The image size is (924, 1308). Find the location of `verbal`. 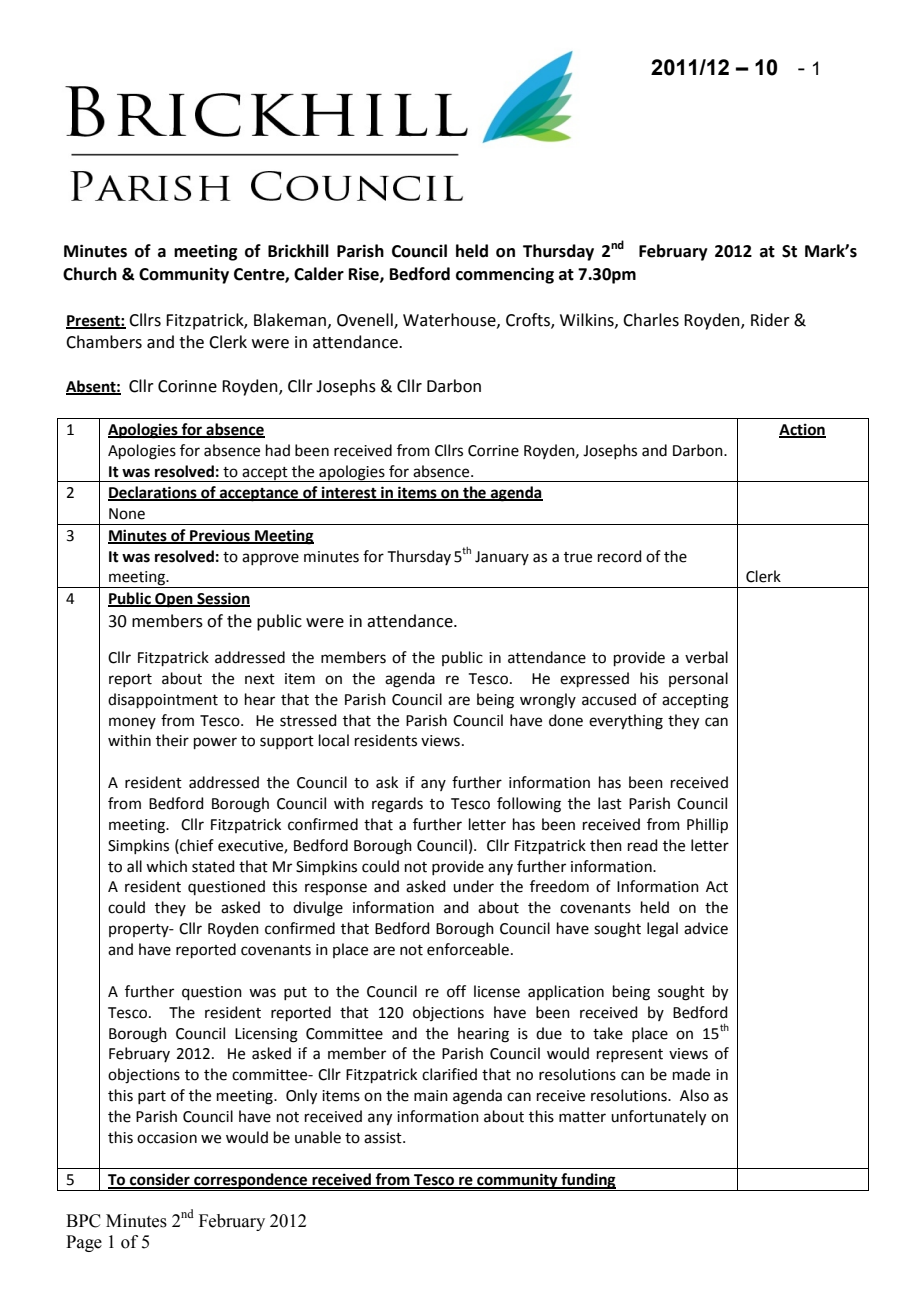

verbal is located at coordinates (706, 657).
